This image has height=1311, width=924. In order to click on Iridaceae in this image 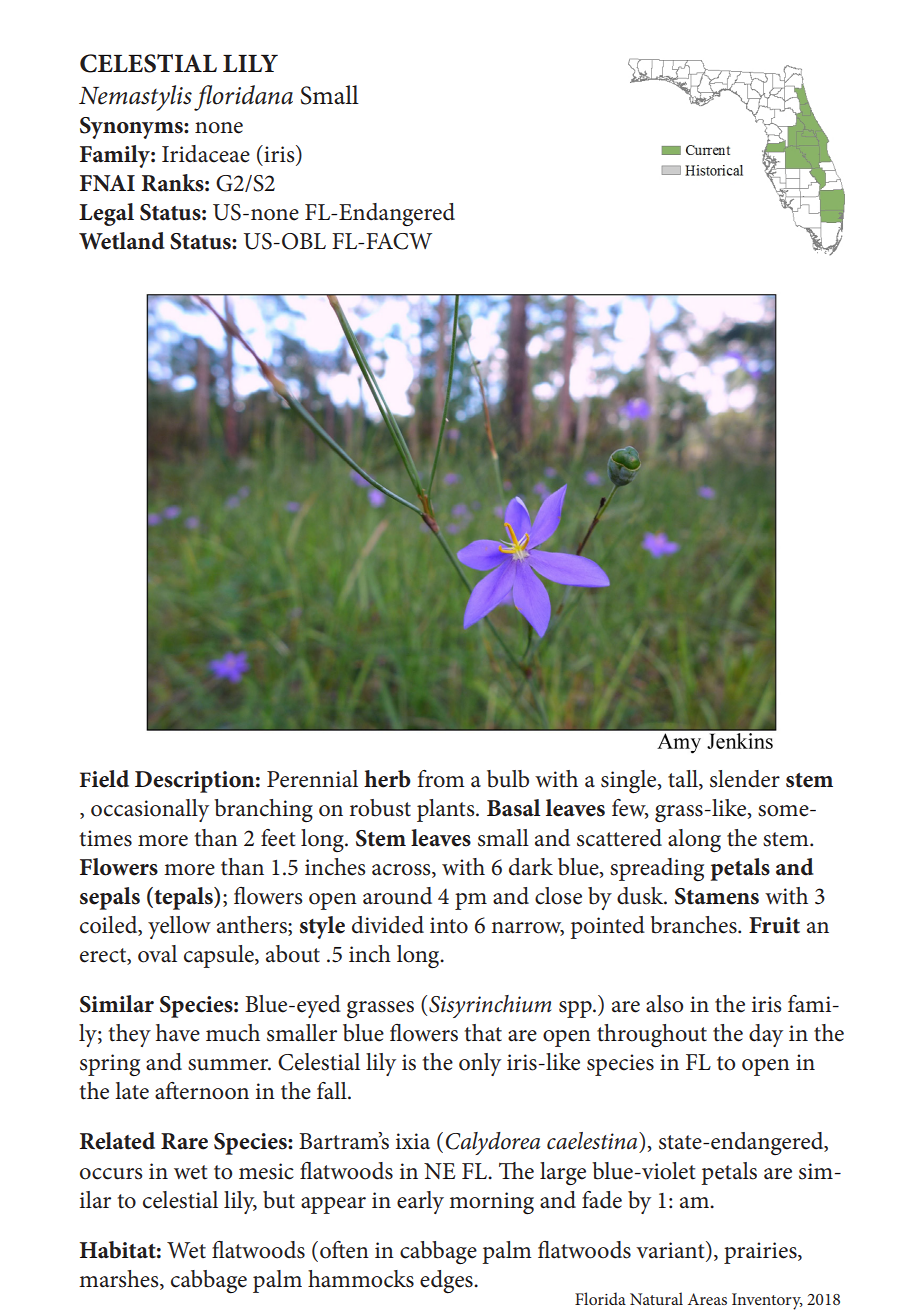, I will do `click(206, 154)`.
